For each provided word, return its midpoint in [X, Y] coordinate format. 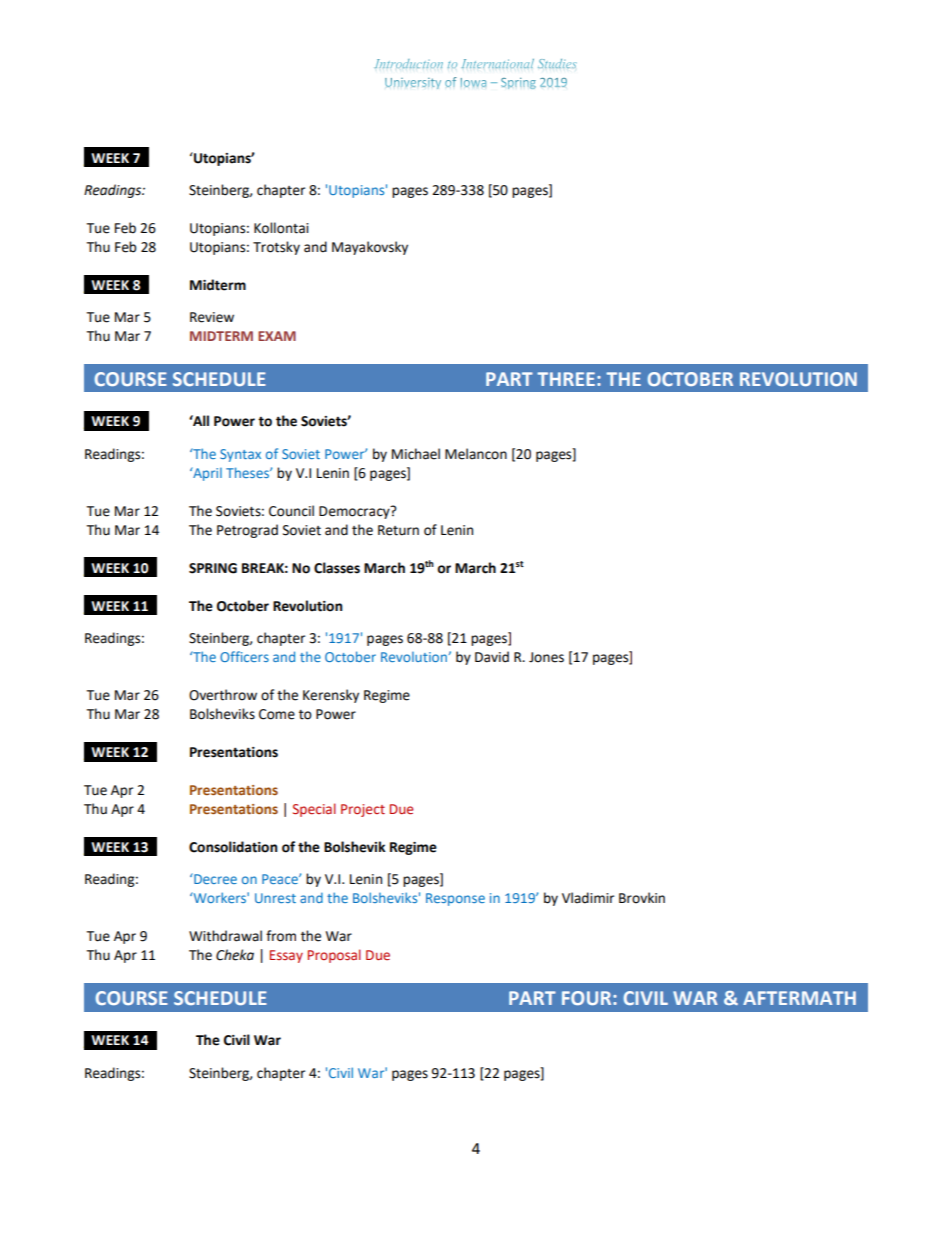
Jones [546, 657]
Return [398, 530]
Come [277, 714]
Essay [286, 956]
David [492, 657]
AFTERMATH [799, 998]
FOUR [588, 998]
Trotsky [276, 248]
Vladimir [588, 898]
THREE [566, 379]
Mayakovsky [370, 248]
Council [291, 511]
